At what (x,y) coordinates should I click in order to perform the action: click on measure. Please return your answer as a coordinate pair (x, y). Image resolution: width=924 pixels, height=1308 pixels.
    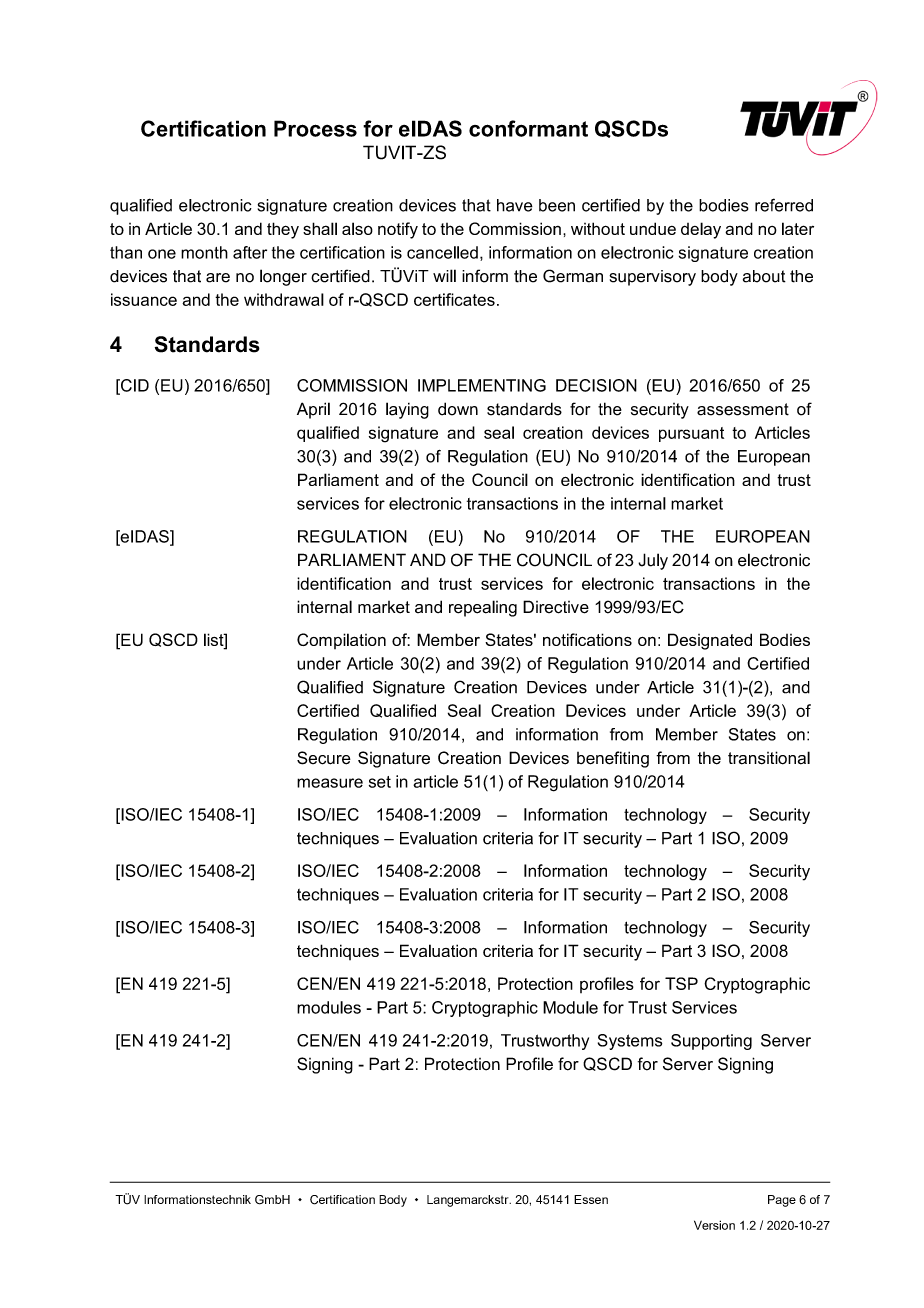
    Looking at the image, I should click on (330, 783).
